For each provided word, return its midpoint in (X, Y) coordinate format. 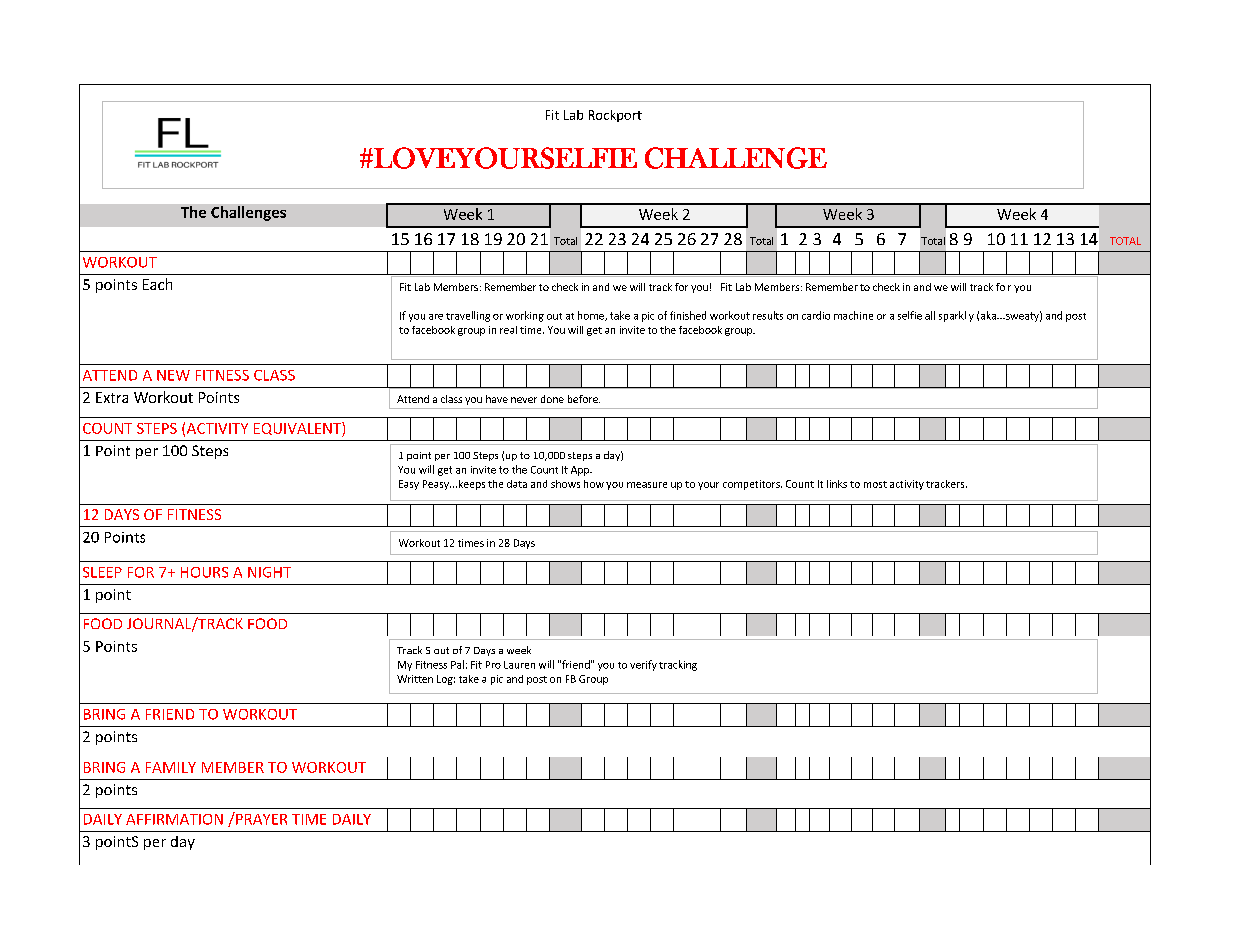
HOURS (204, 572)
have (497, 399)
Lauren (519, 665)
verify (643, 665)
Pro (493, 665)
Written (415, 679)
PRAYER (260, 818)
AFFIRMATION (174, 819)
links (837, 484)
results (768, 315)
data (517, 484)
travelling (468, 316)
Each (157, 284)
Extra (112, 397)
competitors (752, 485)
